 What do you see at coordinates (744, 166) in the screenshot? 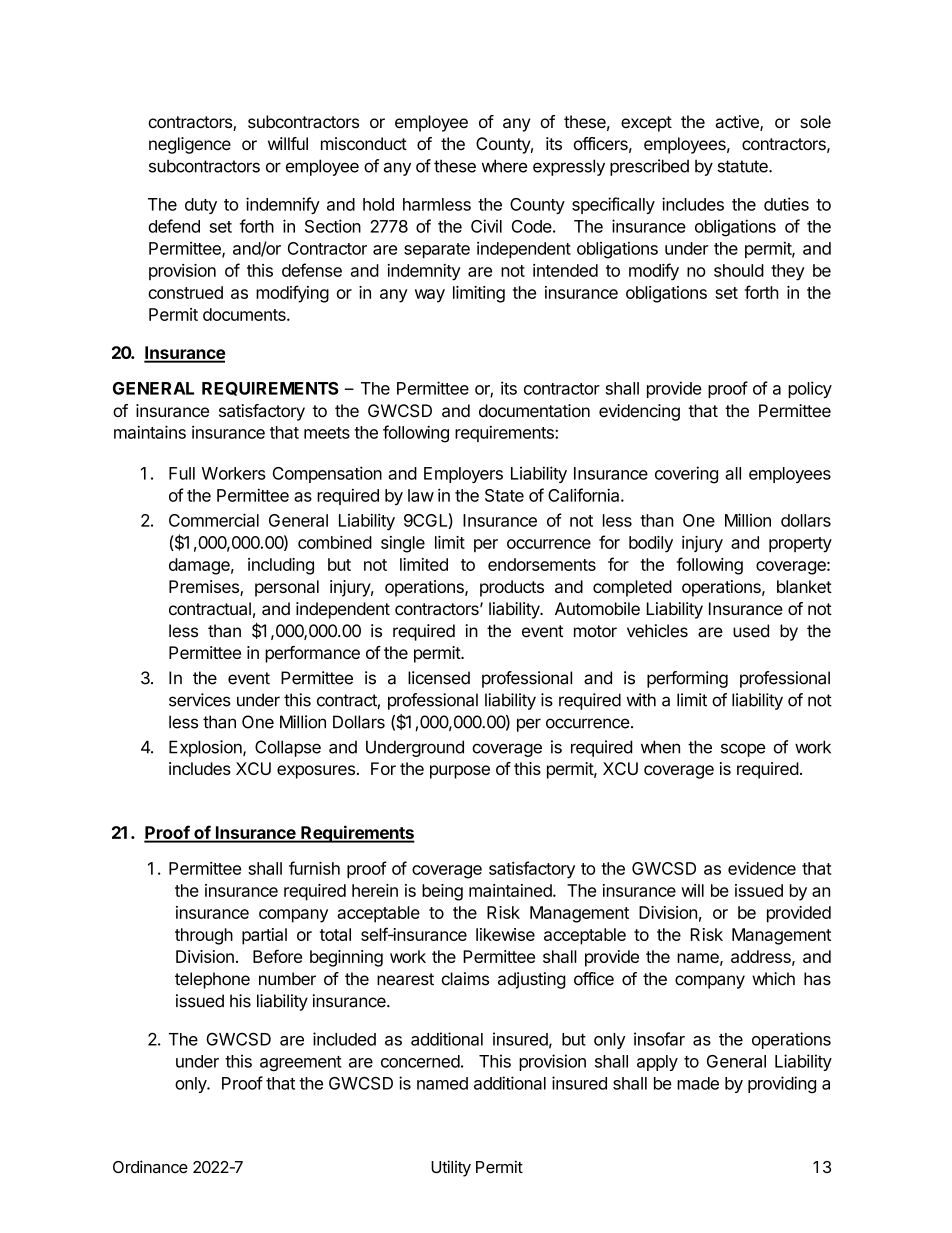
I see `statute` at bounding box center [744, 166].
